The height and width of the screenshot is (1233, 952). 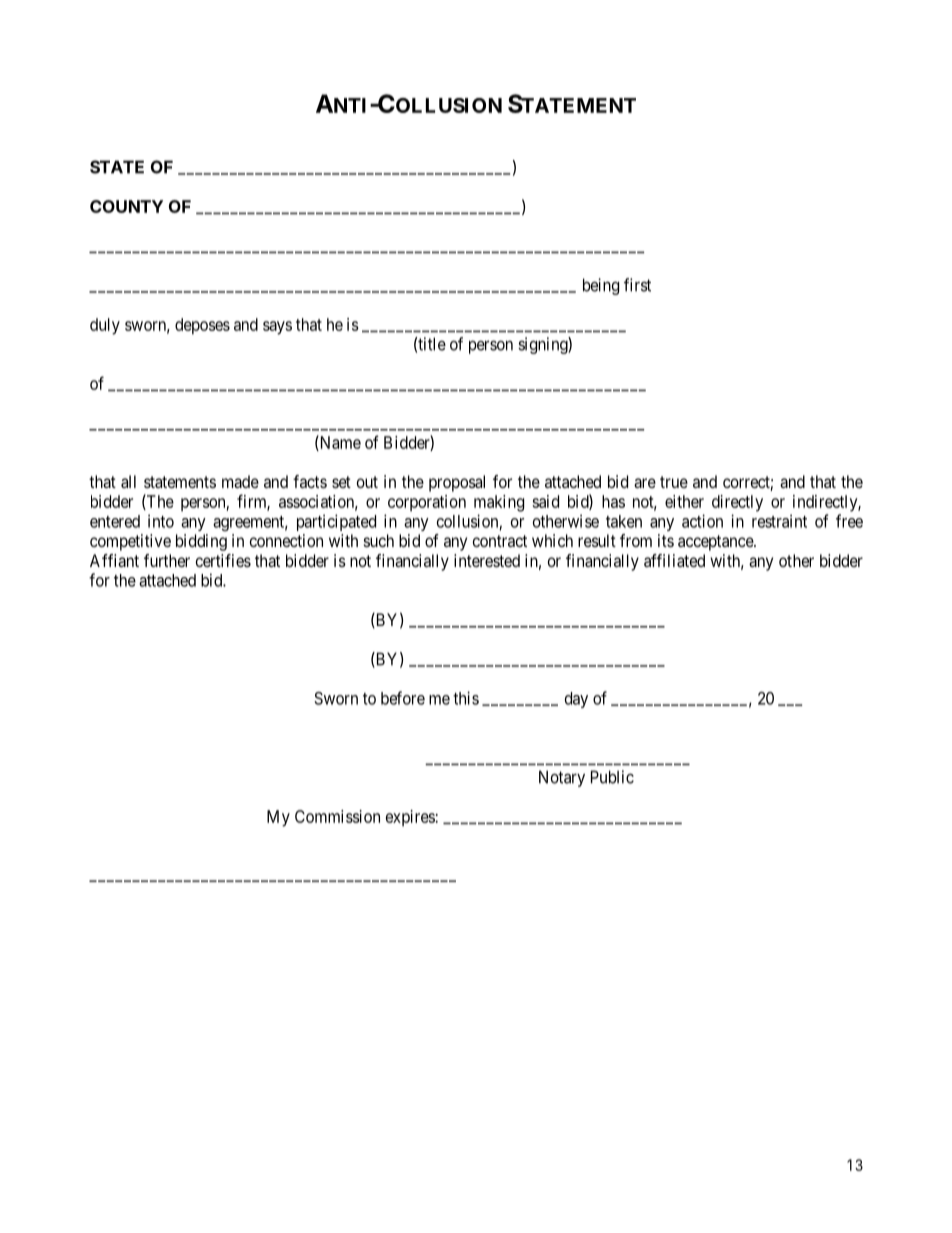 What do you see at coordinates (499, 503) in the screenshot?
I see `making` at bounding box center [499, 503].
